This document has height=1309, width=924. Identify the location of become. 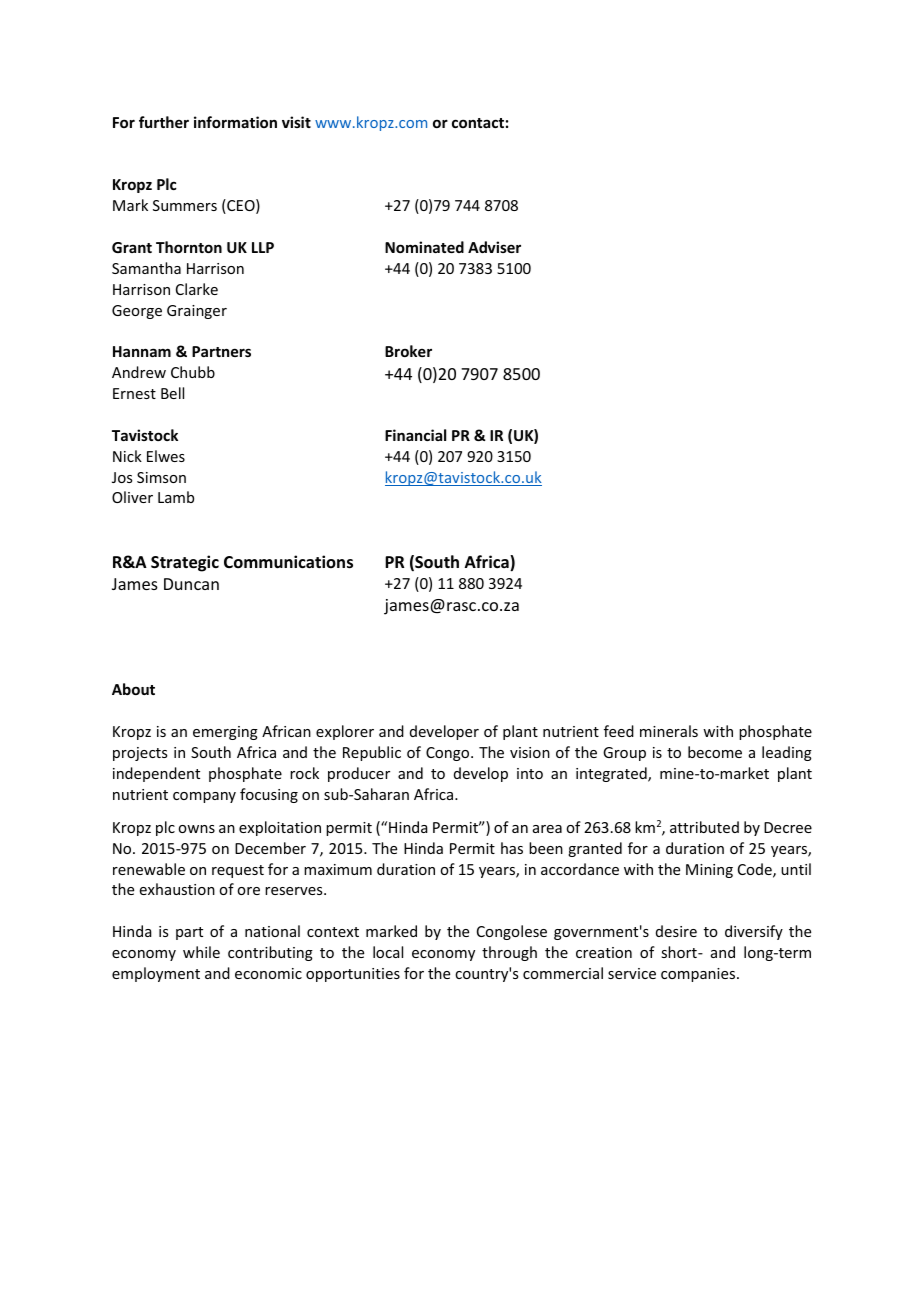
(715, 752).
